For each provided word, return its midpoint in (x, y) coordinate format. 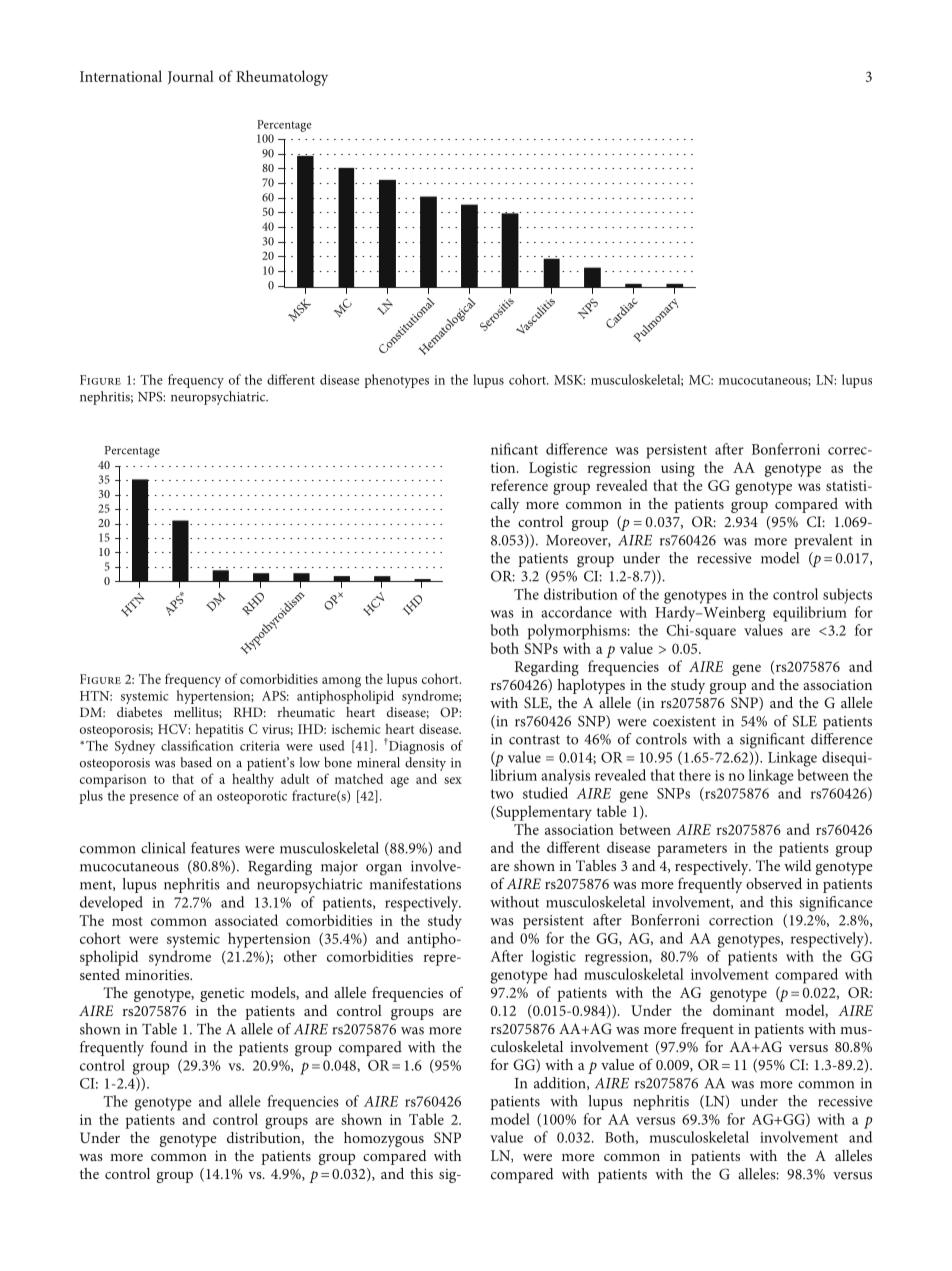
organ (384, 870)
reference (519, 485)
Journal (191, 77)
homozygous (384, 1139)
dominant (743, 1010)
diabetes (139, 712)
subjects (847, 596)
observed (774, 883)
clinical (163, 848)
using (678, 469)
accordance (576, 612)
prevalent (823, 541)
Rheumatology (282, 78)
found (169, 1047)
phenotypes (396, 381)
